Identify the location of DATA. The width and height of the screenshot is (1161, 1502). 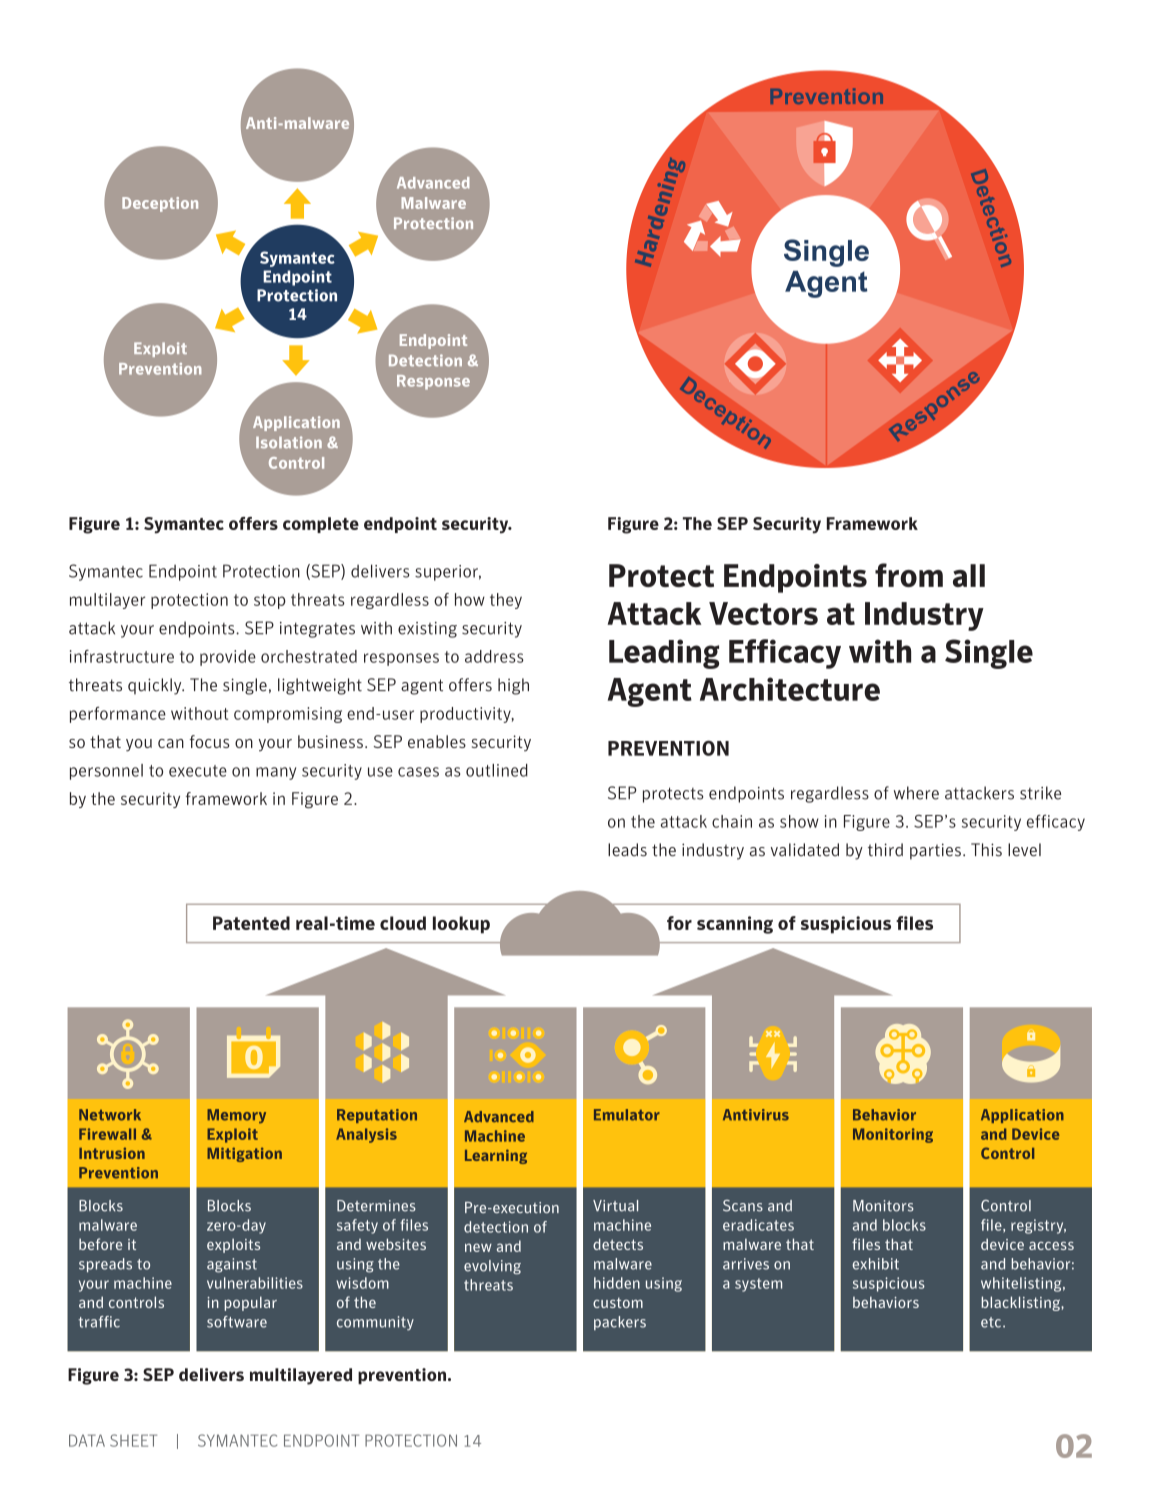
(87, 1440).
